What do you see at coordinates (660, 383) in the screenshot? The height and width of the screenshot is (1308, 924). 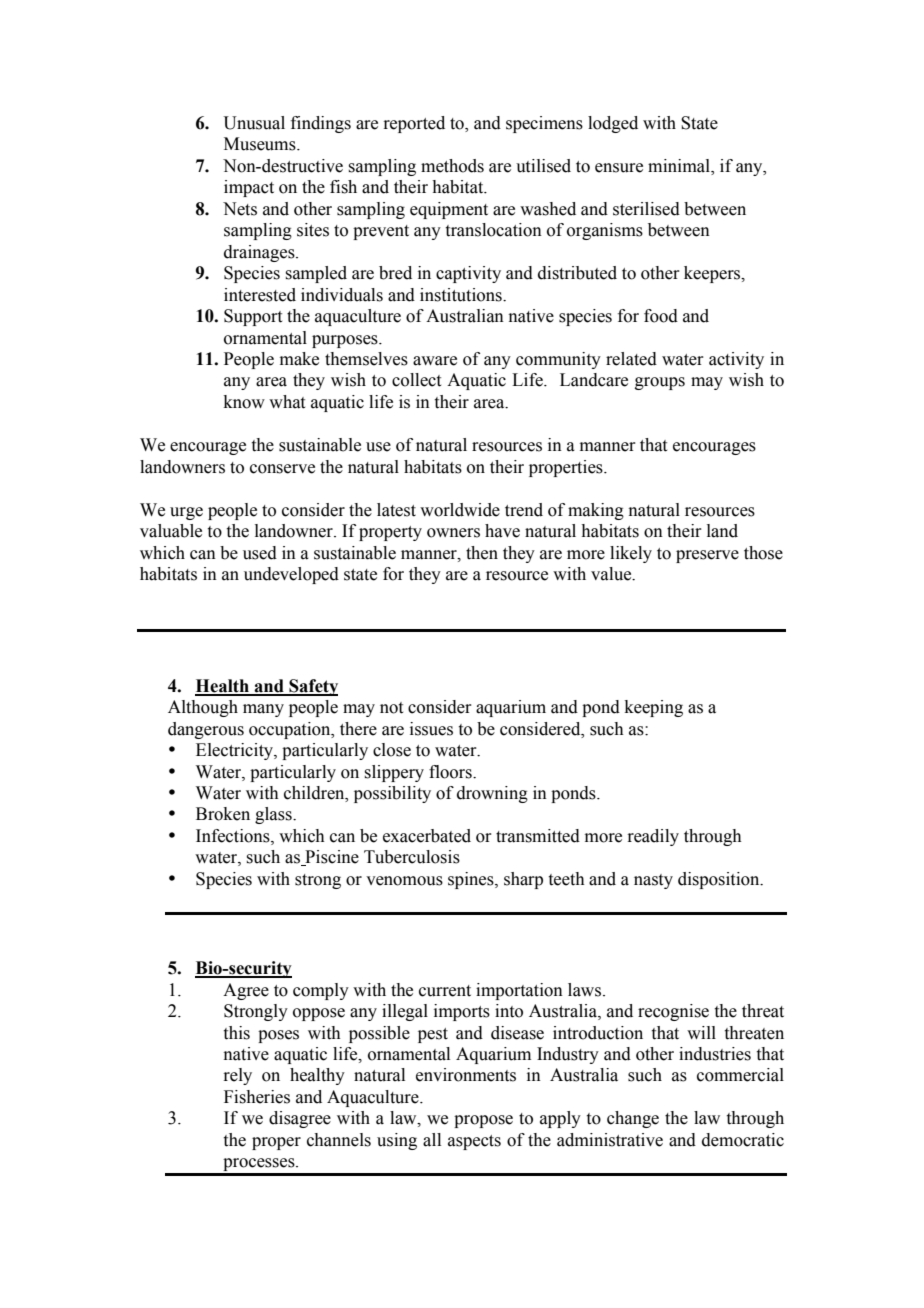 I see `groups` at bounding box center [660, 383].
